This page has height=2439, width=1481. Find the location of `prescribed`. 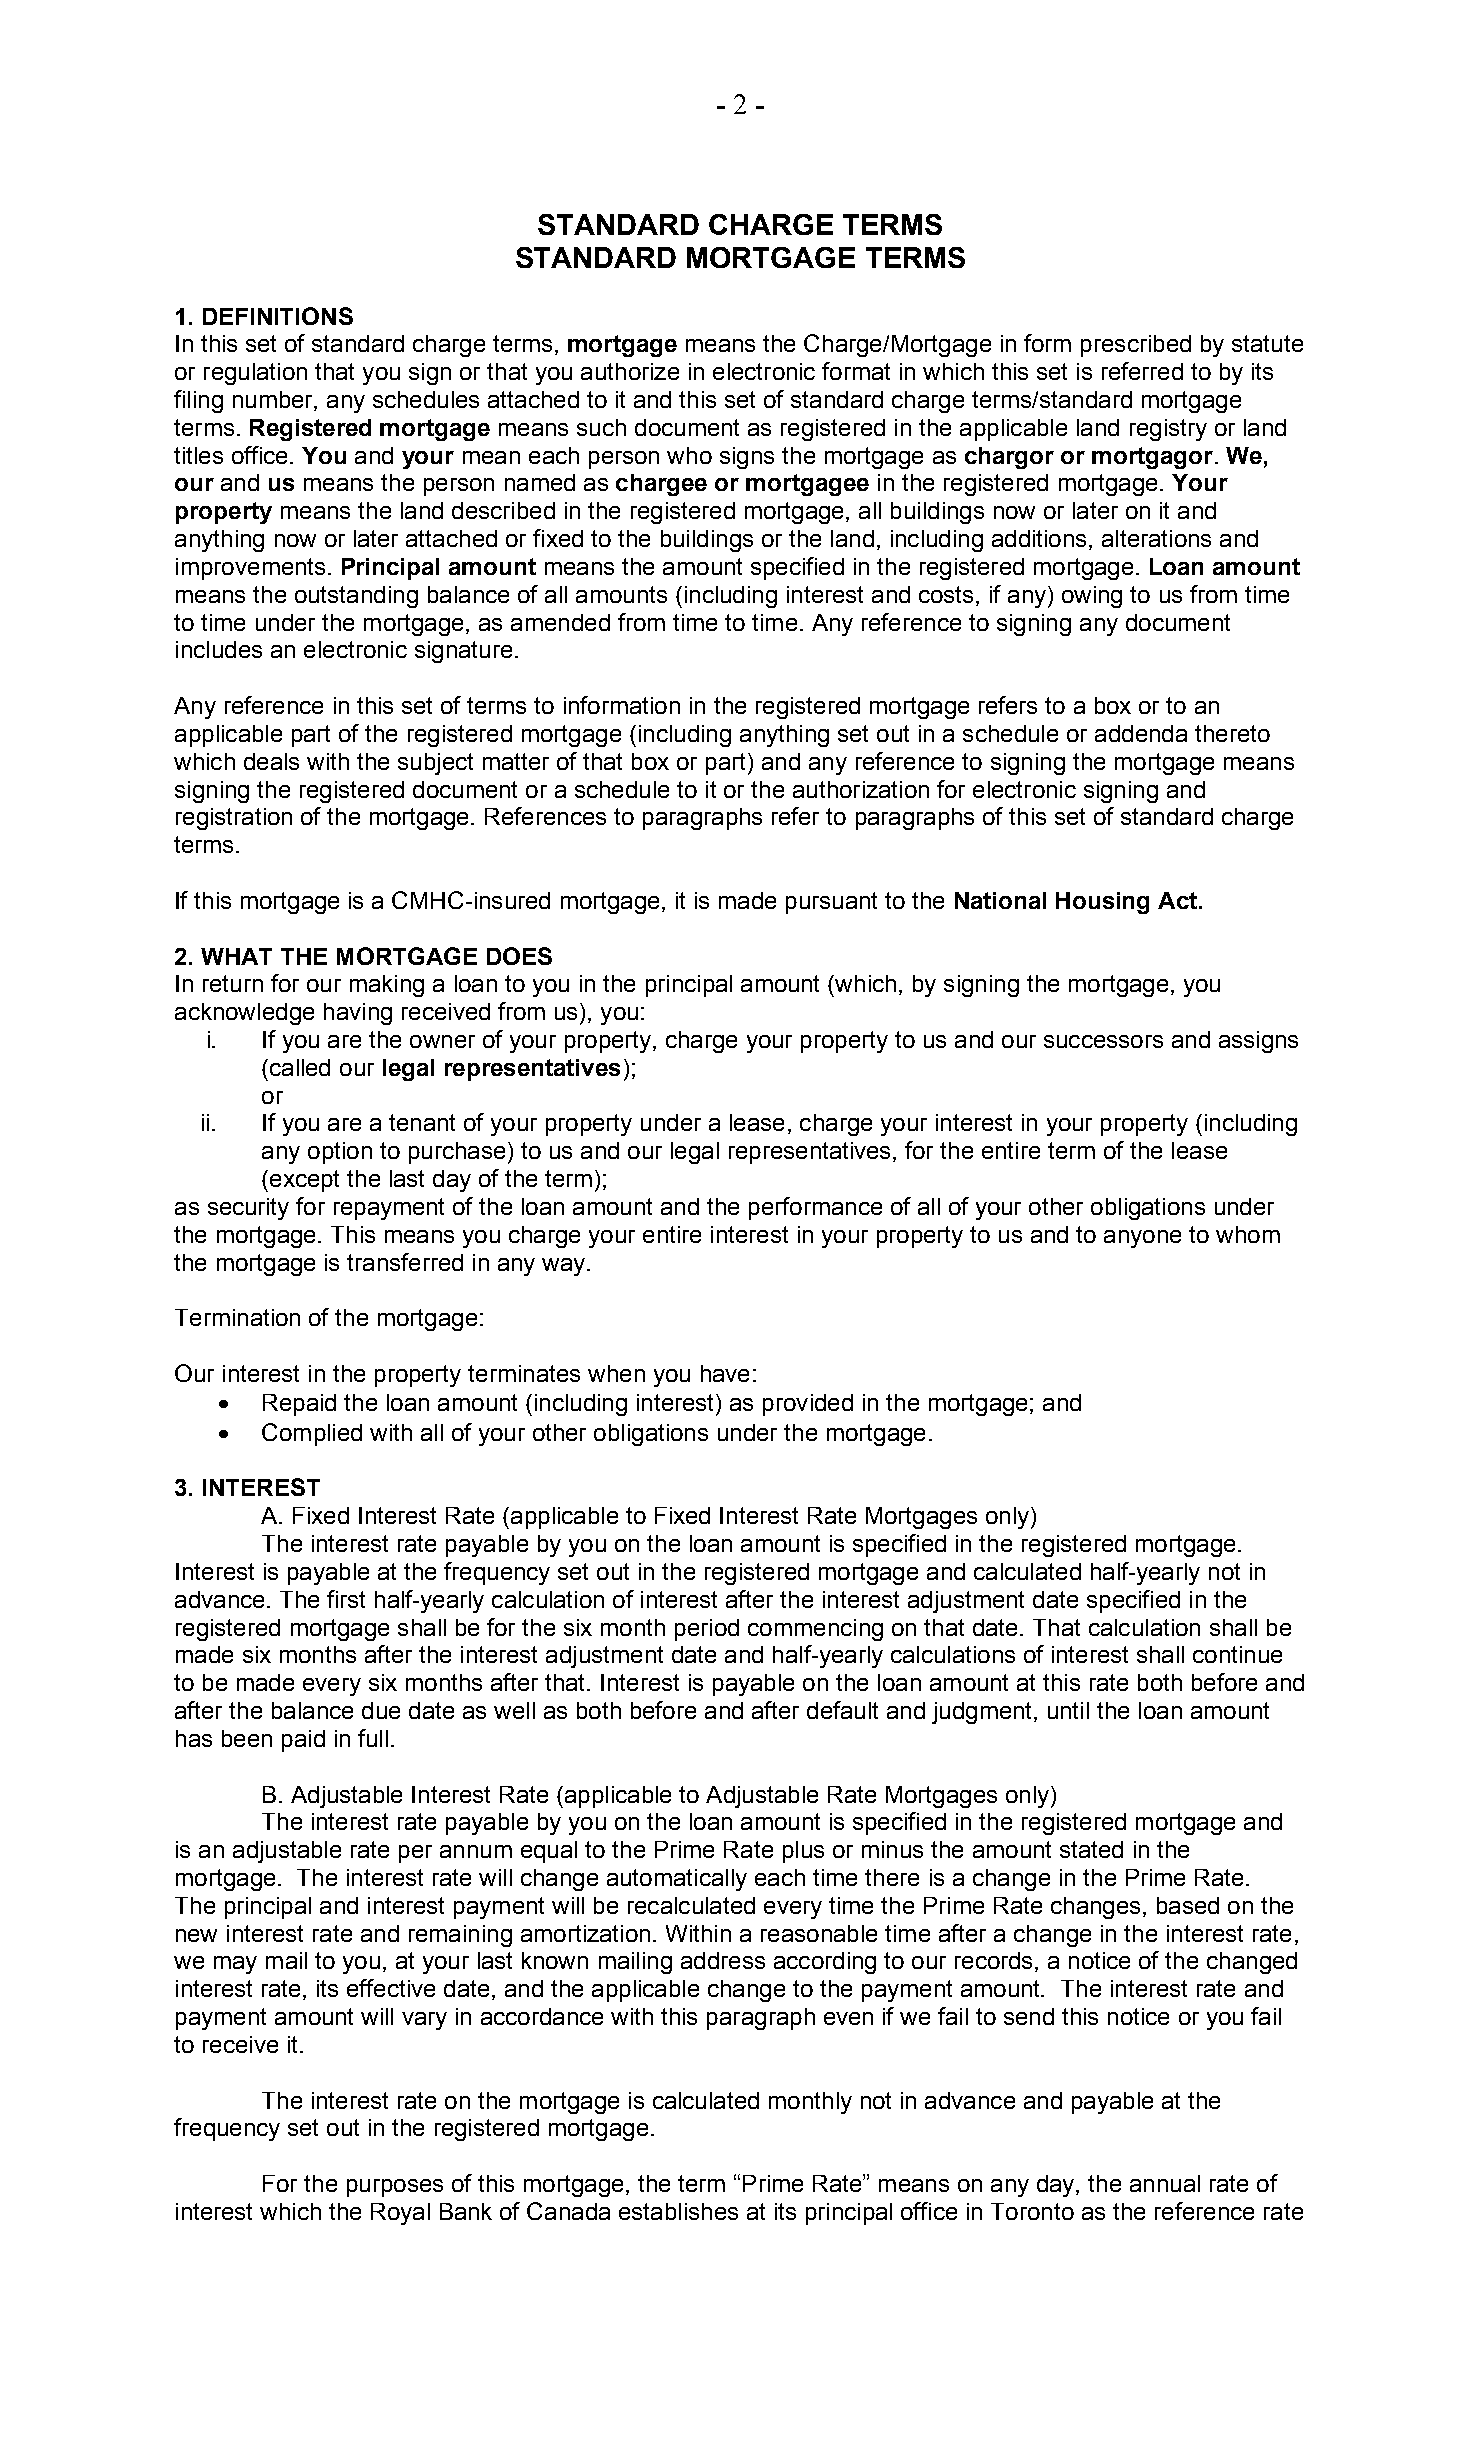

prescribed is located at coordinates (1136, 346).
